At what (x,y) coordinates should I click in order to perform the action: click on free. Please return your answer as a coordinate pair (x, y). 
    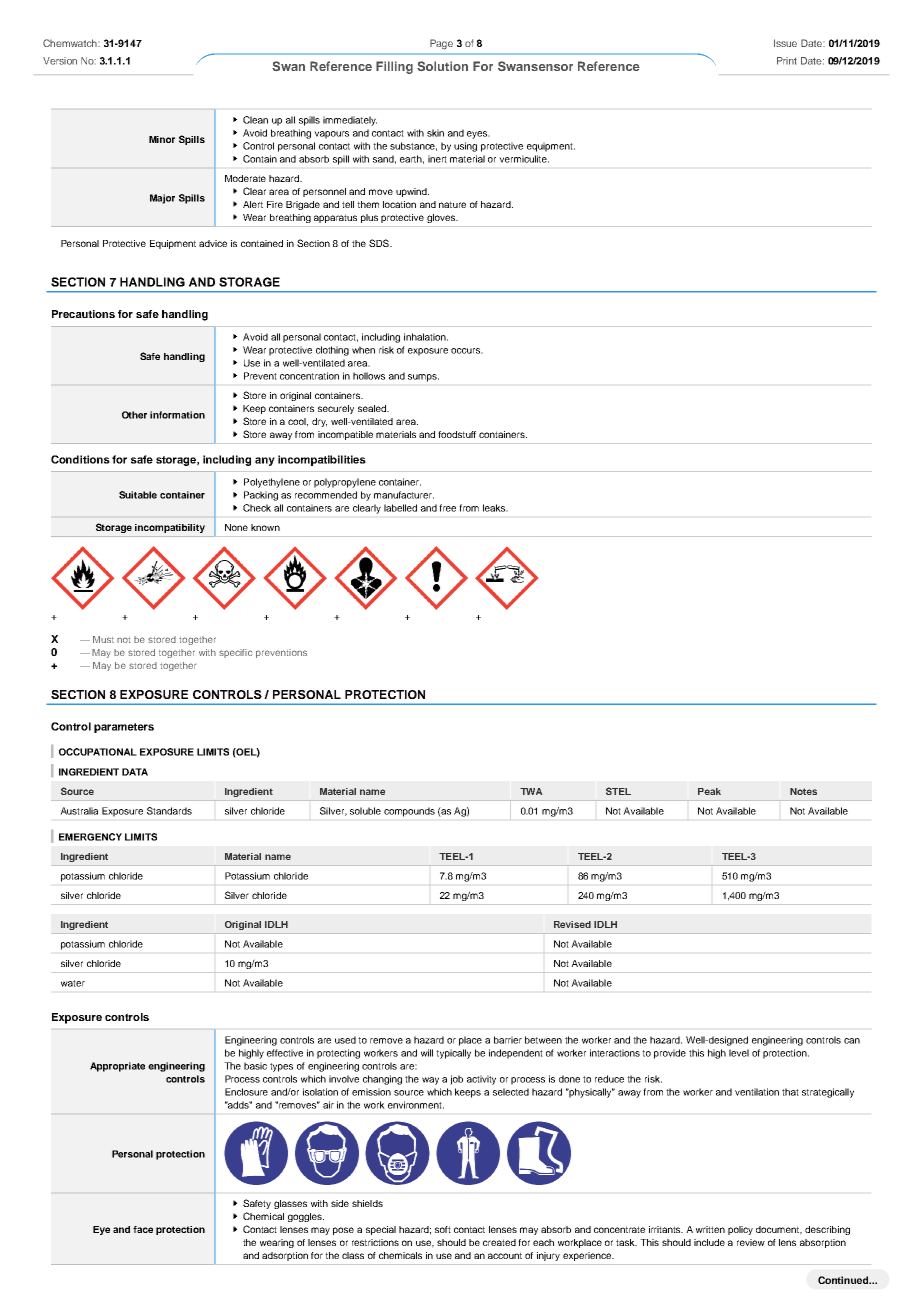
    Looking at the image, I should click on (447, 508).
